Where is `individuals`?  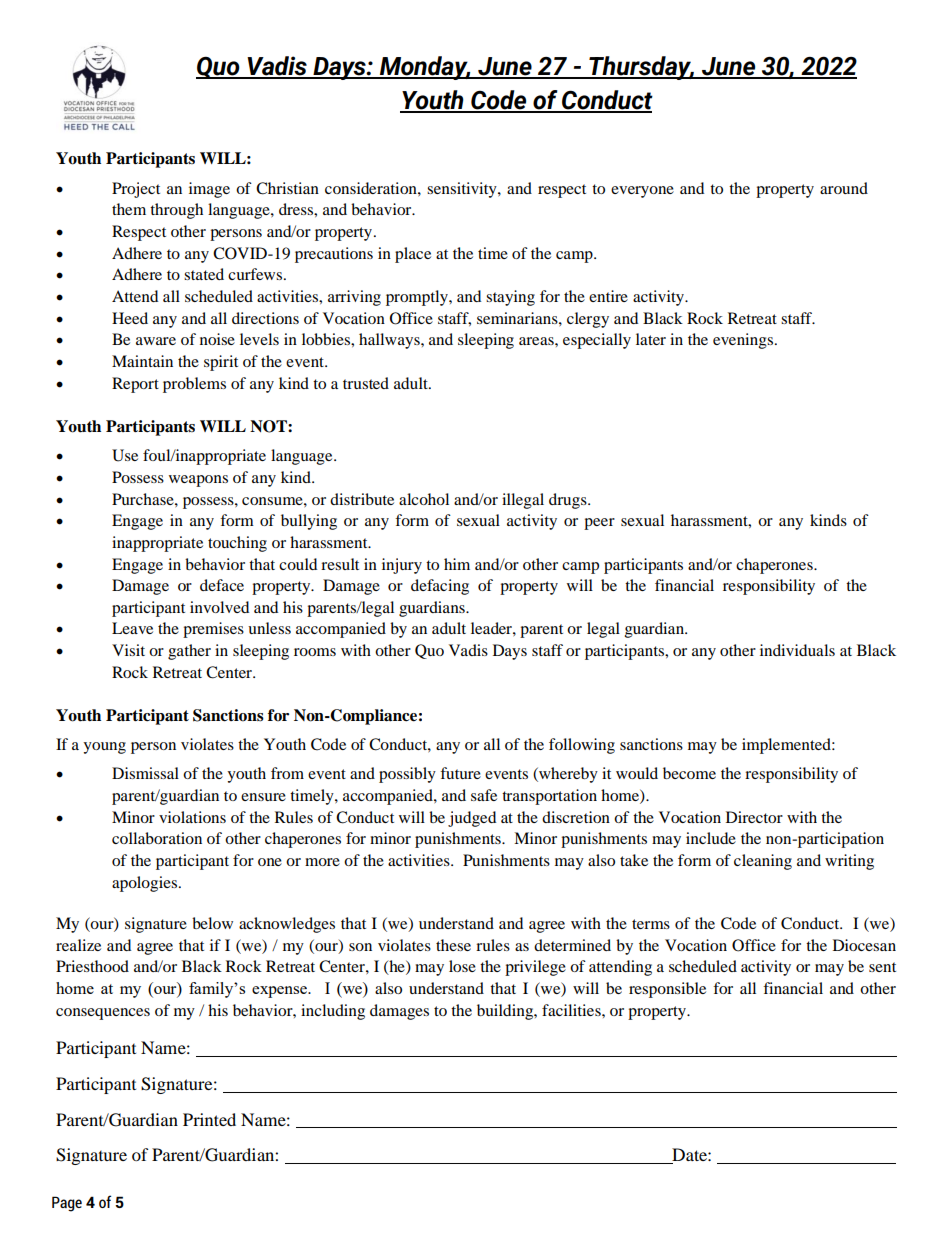
individuals is located at coordinates (797, 650).
